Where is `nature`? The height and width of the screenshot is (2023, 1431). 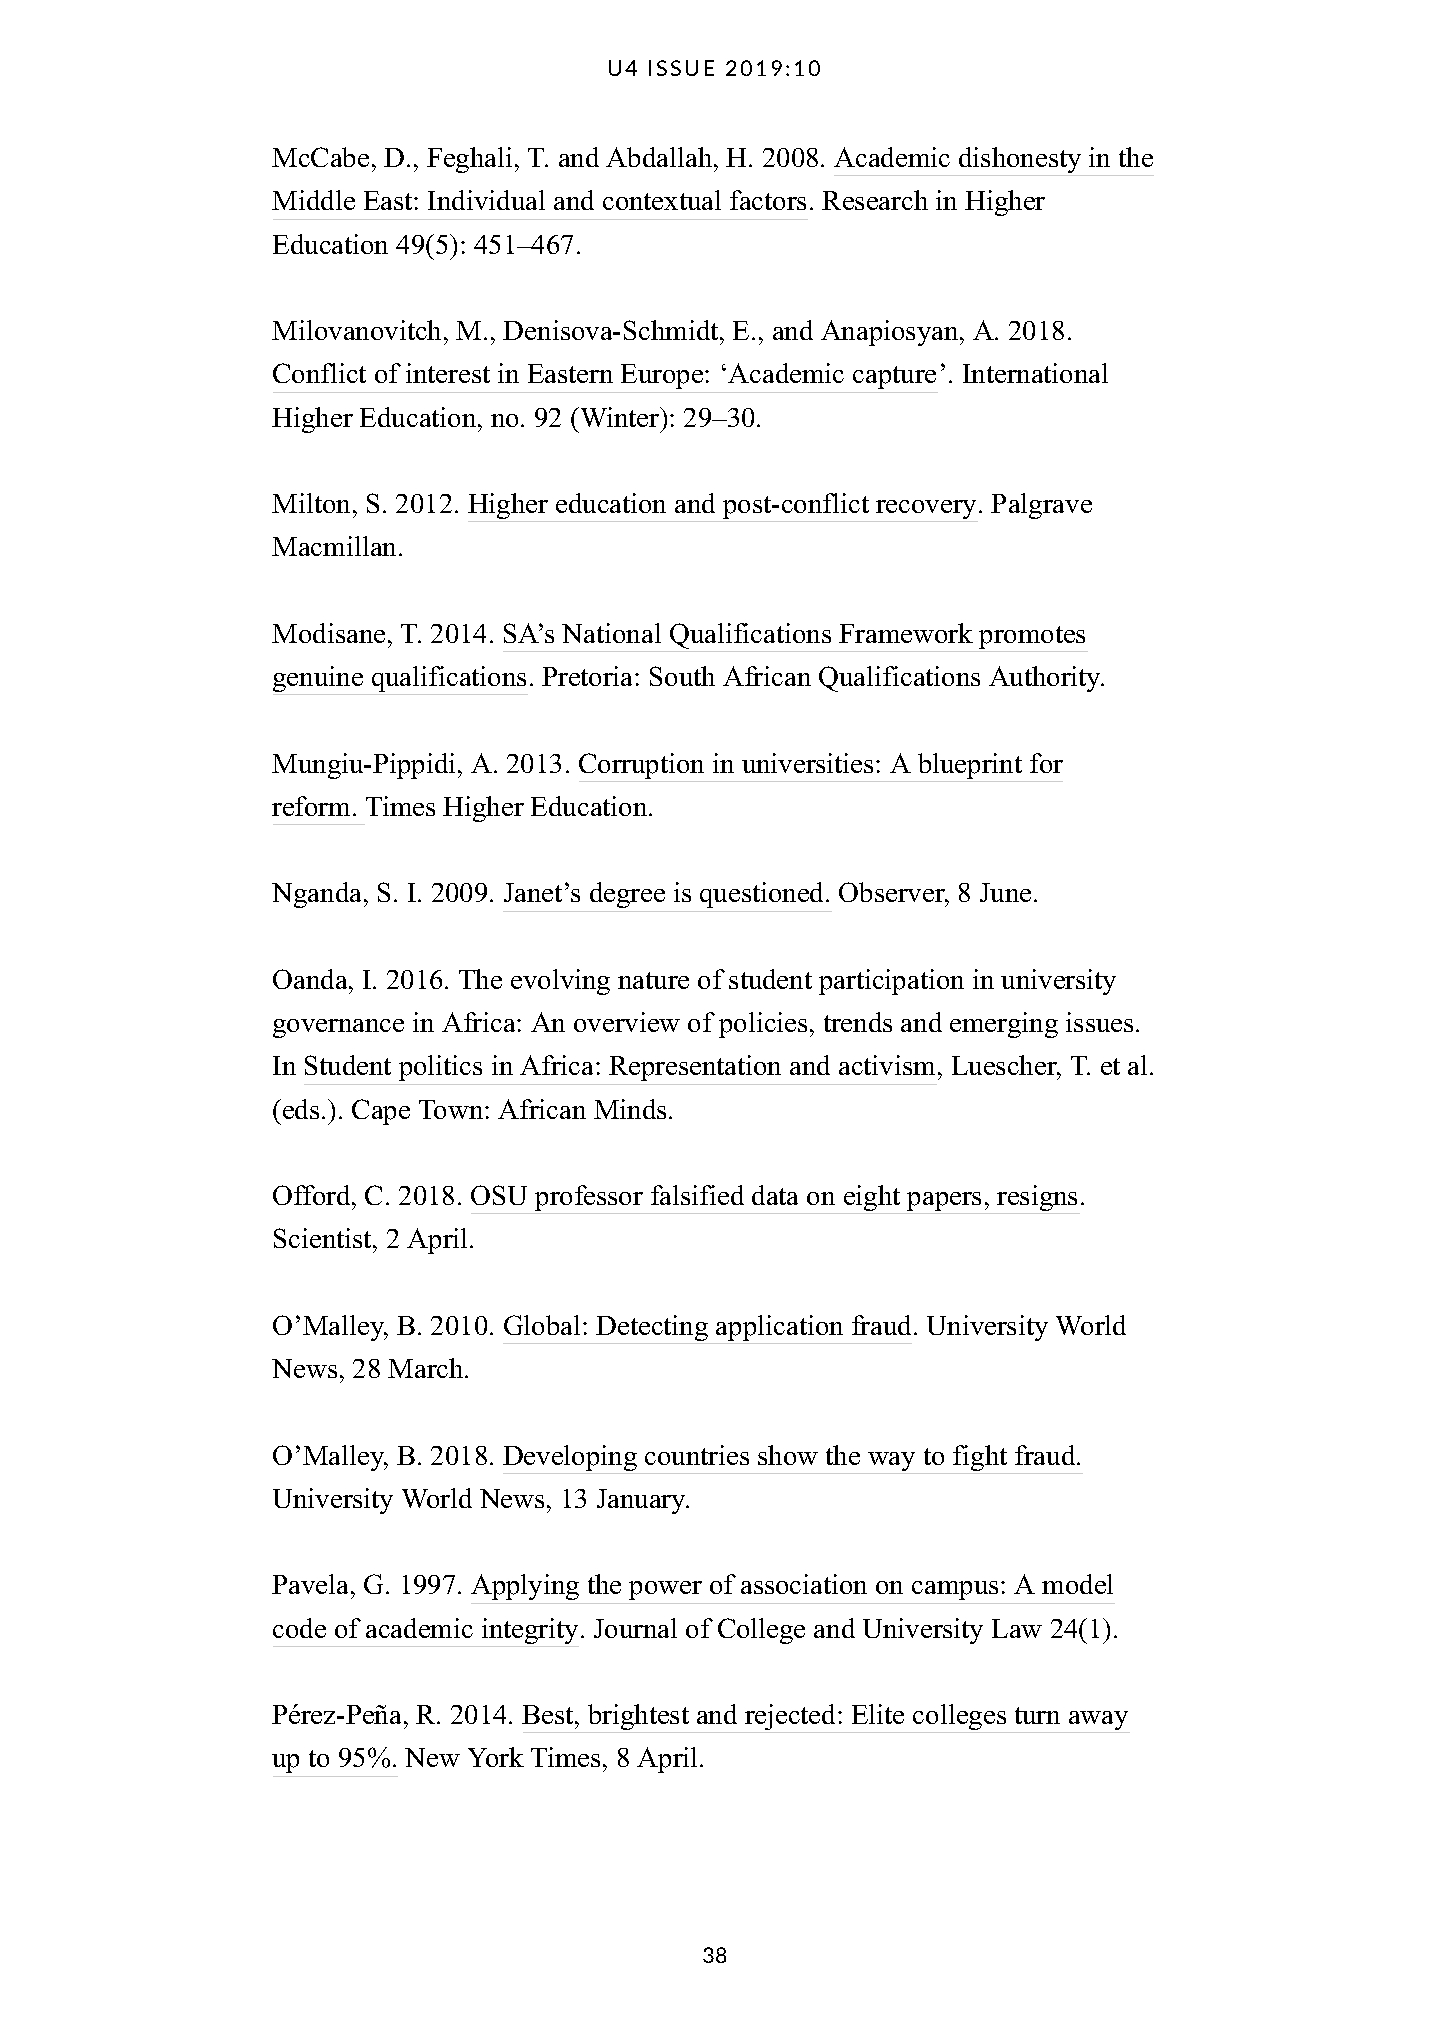
nature is located at coordinates (653, 980).
